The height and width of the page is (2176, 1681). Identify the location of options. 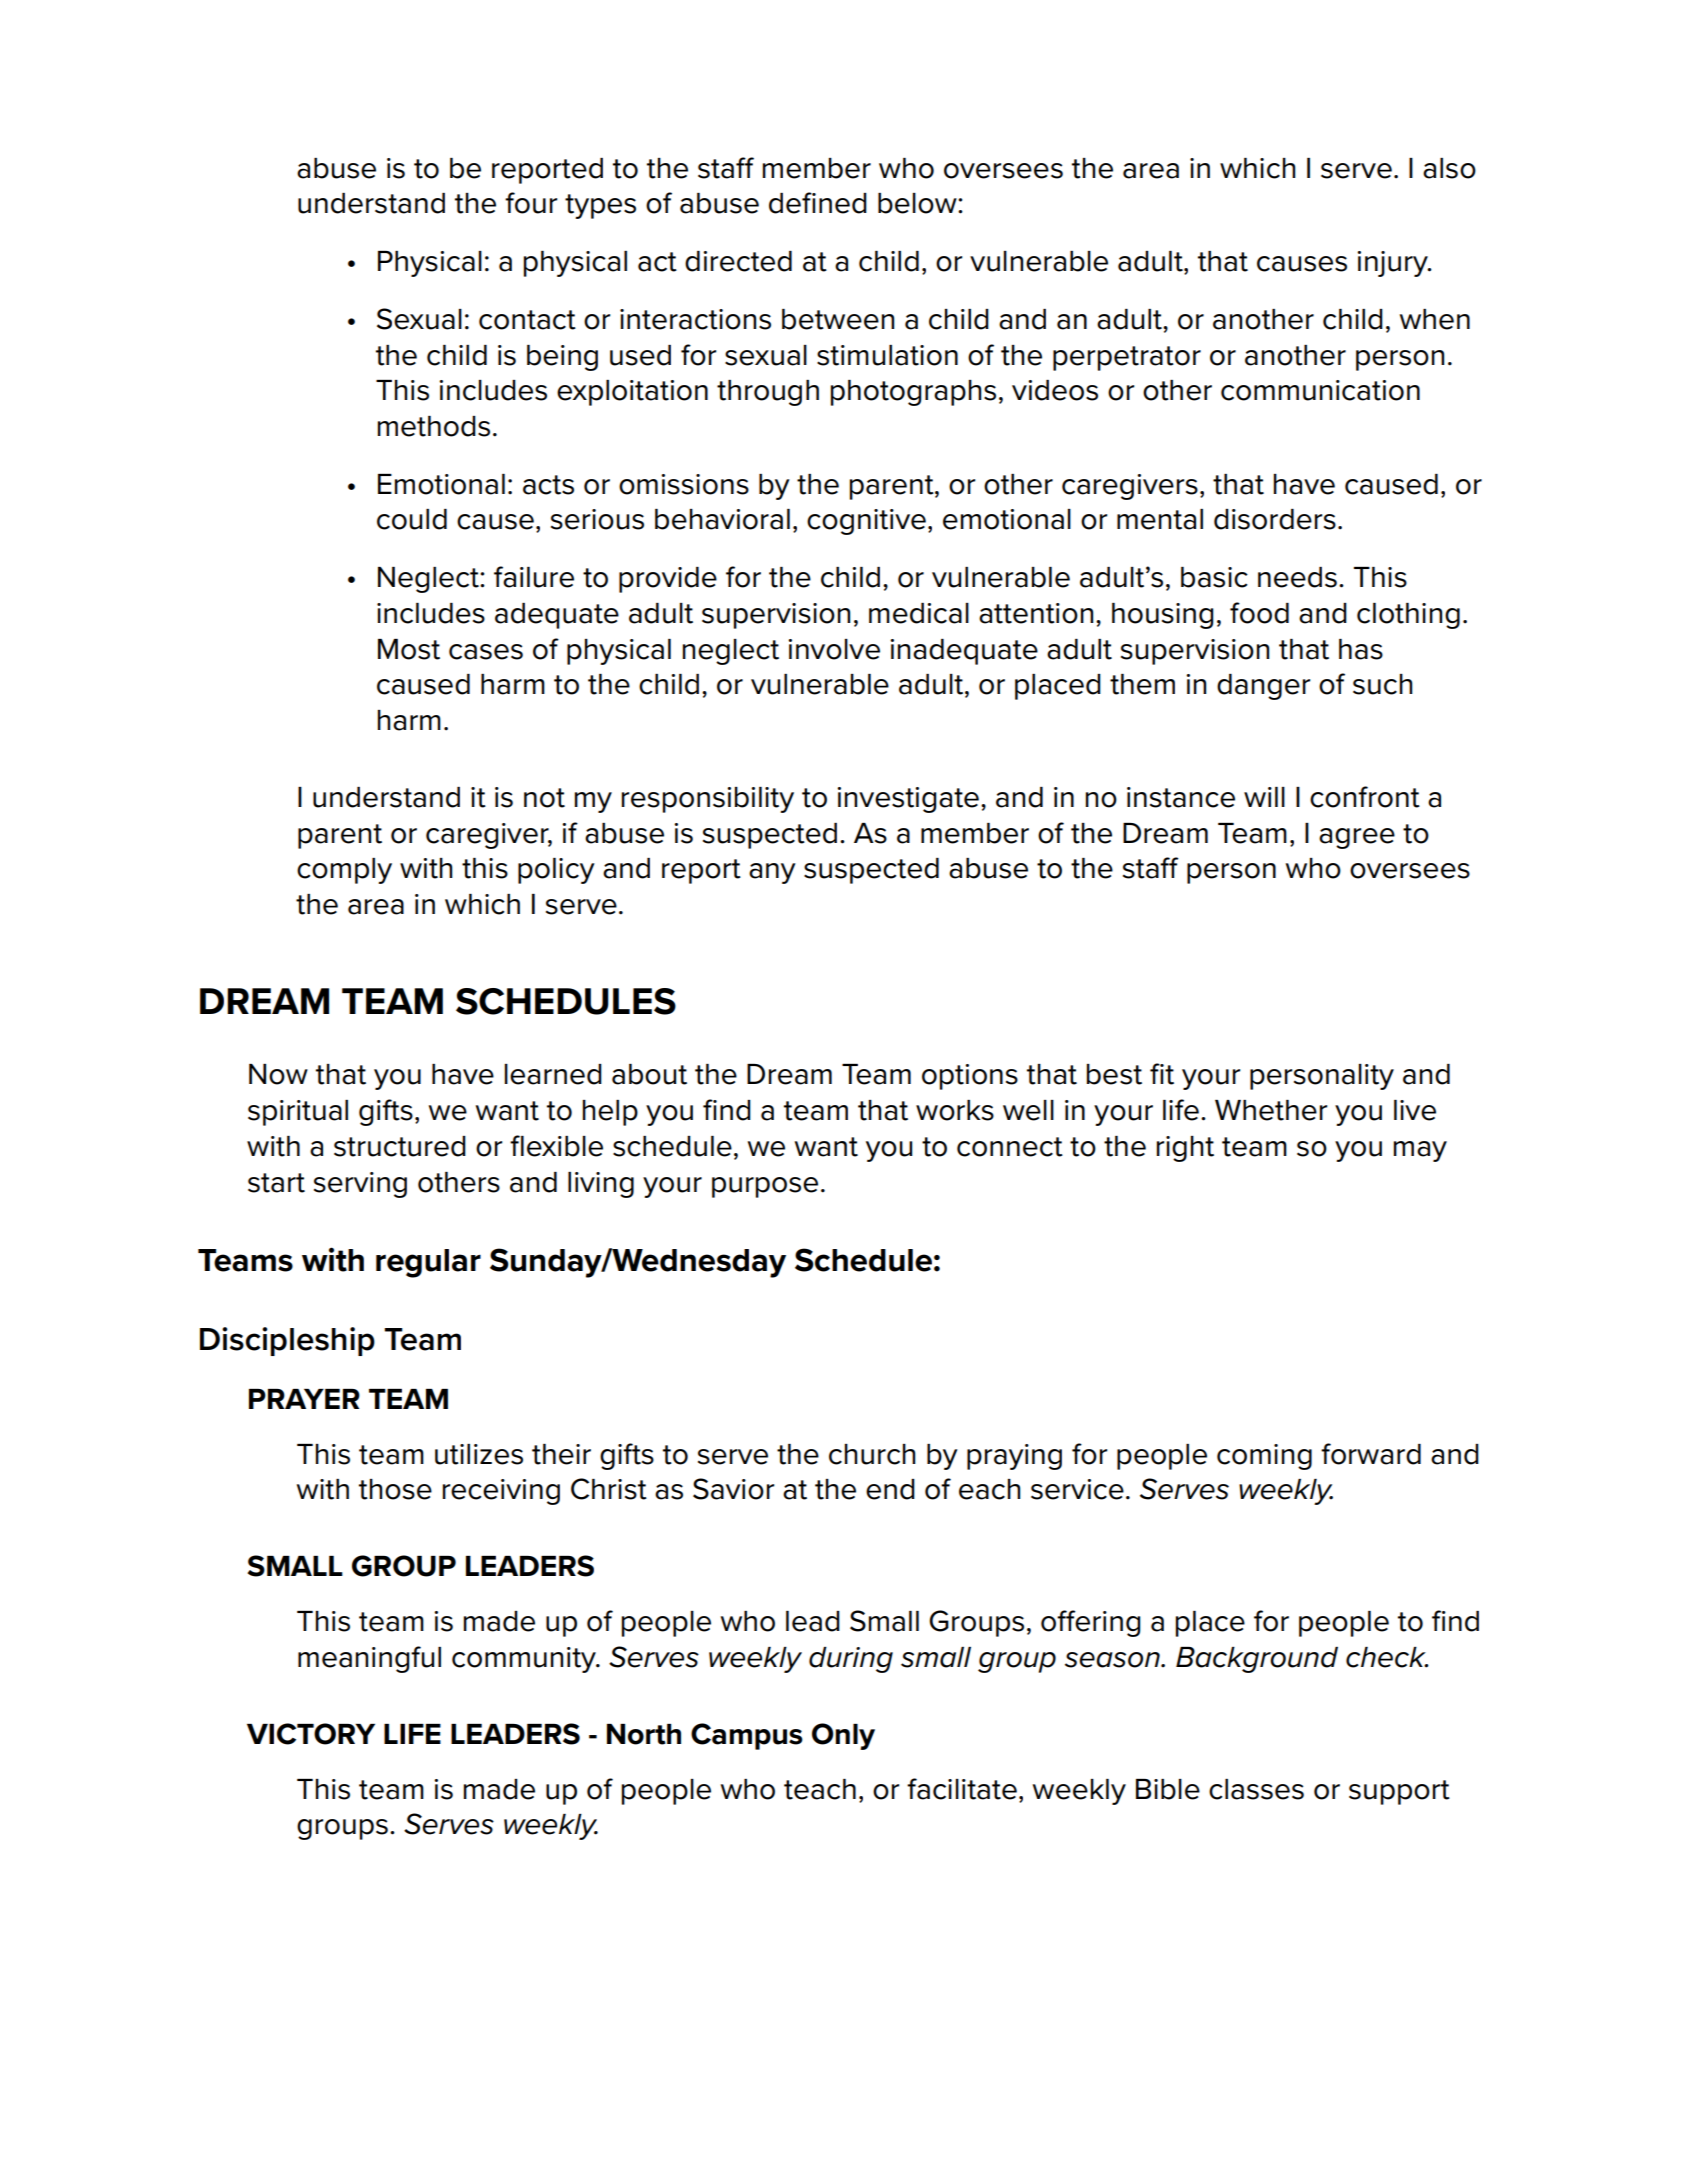
(970, 1077).
